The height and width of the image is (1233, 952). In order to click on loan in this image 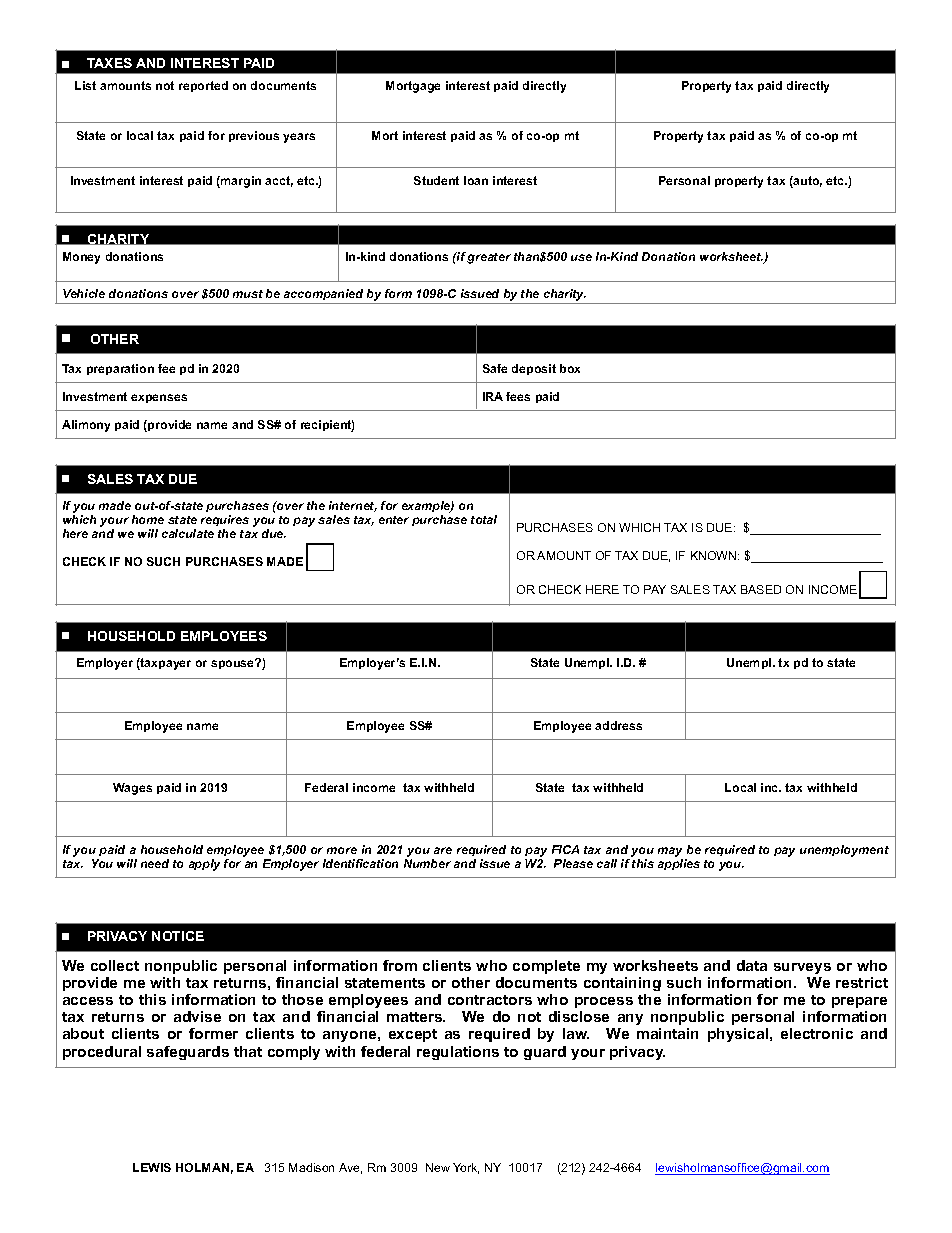, I will do `click(476, 180)`.
